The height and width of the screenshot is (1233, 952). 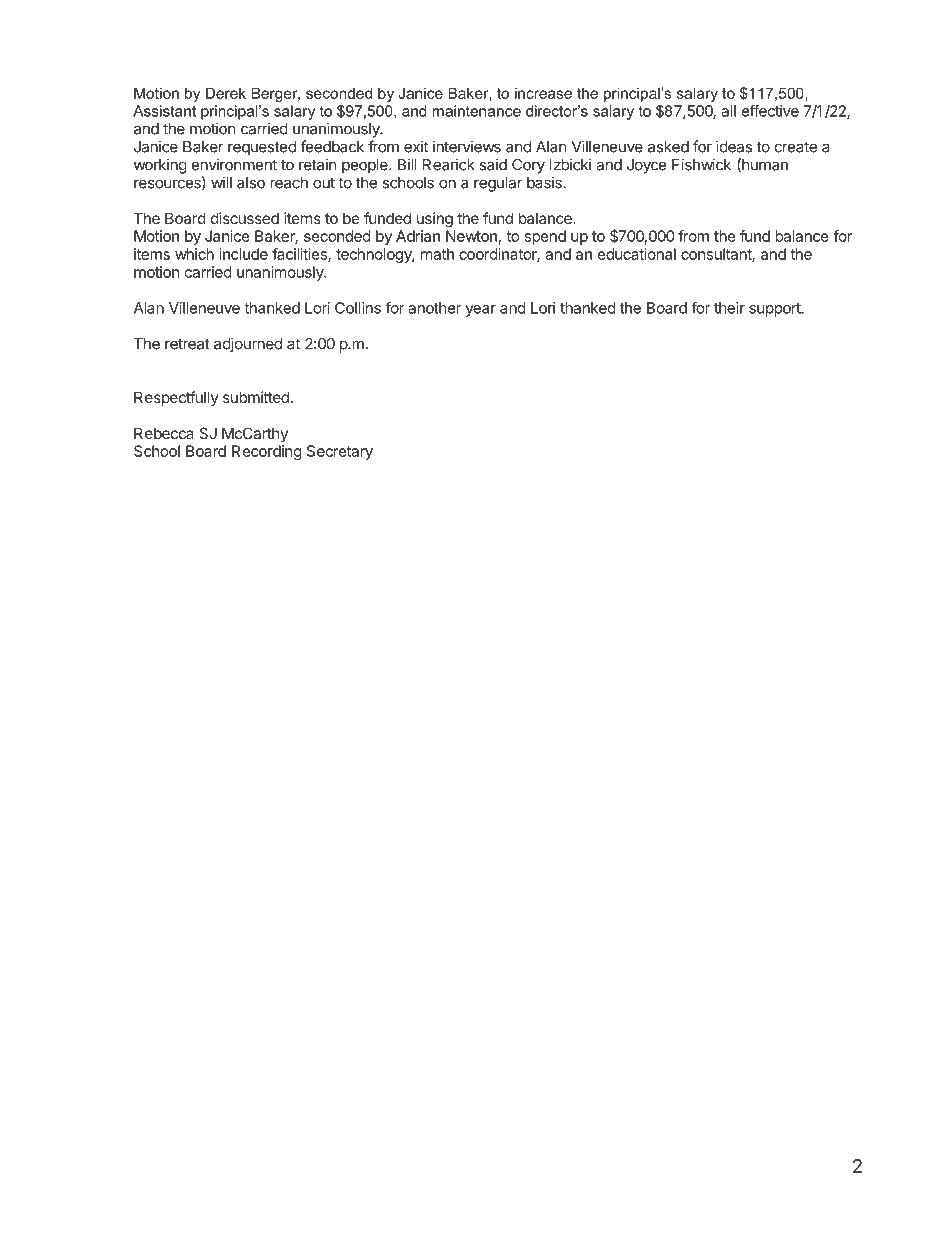 I want to click on maintenance, so click(x=476, y=111).
